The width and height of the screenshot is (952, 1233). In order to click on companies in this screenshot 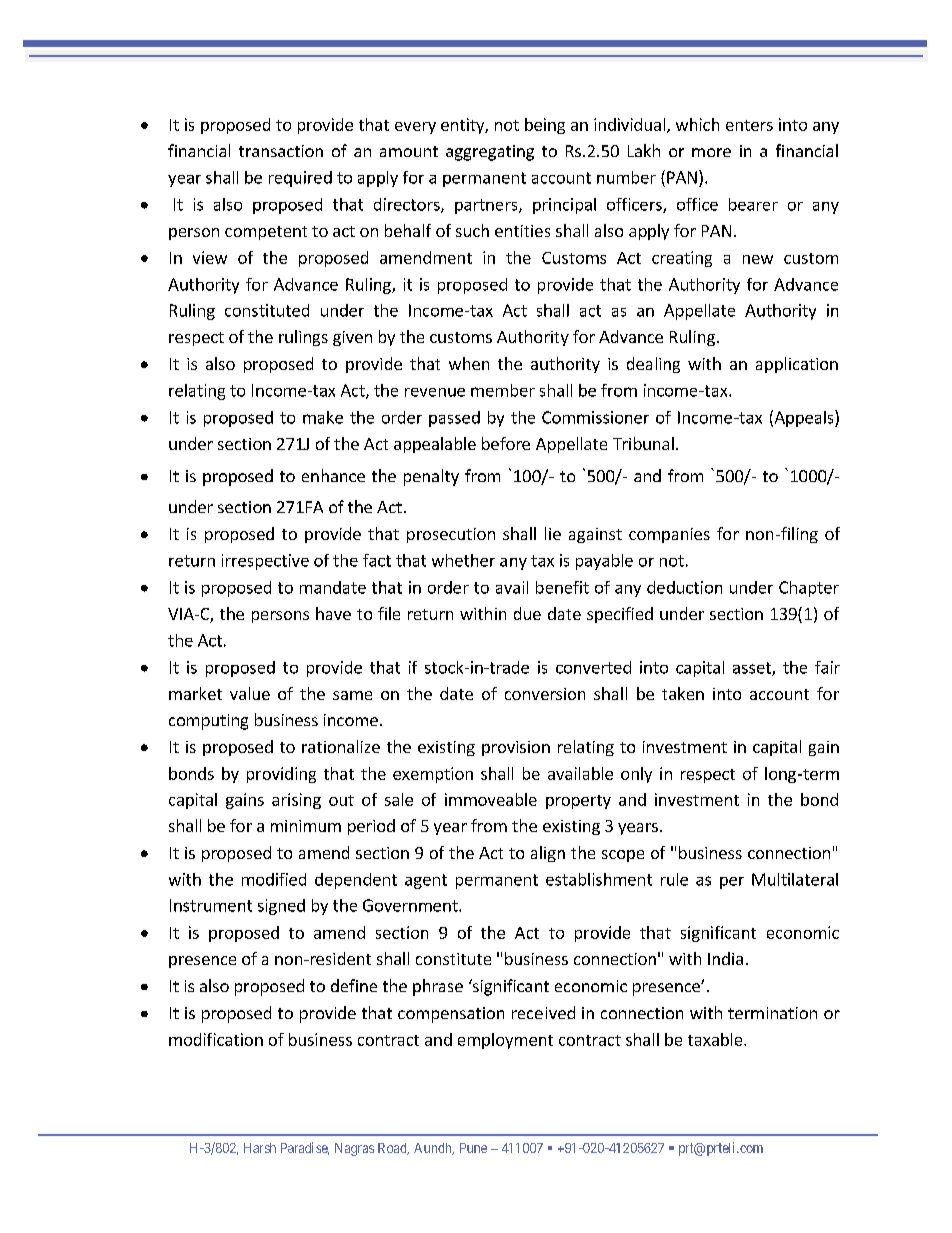, I will do `click(669, 535)`.
